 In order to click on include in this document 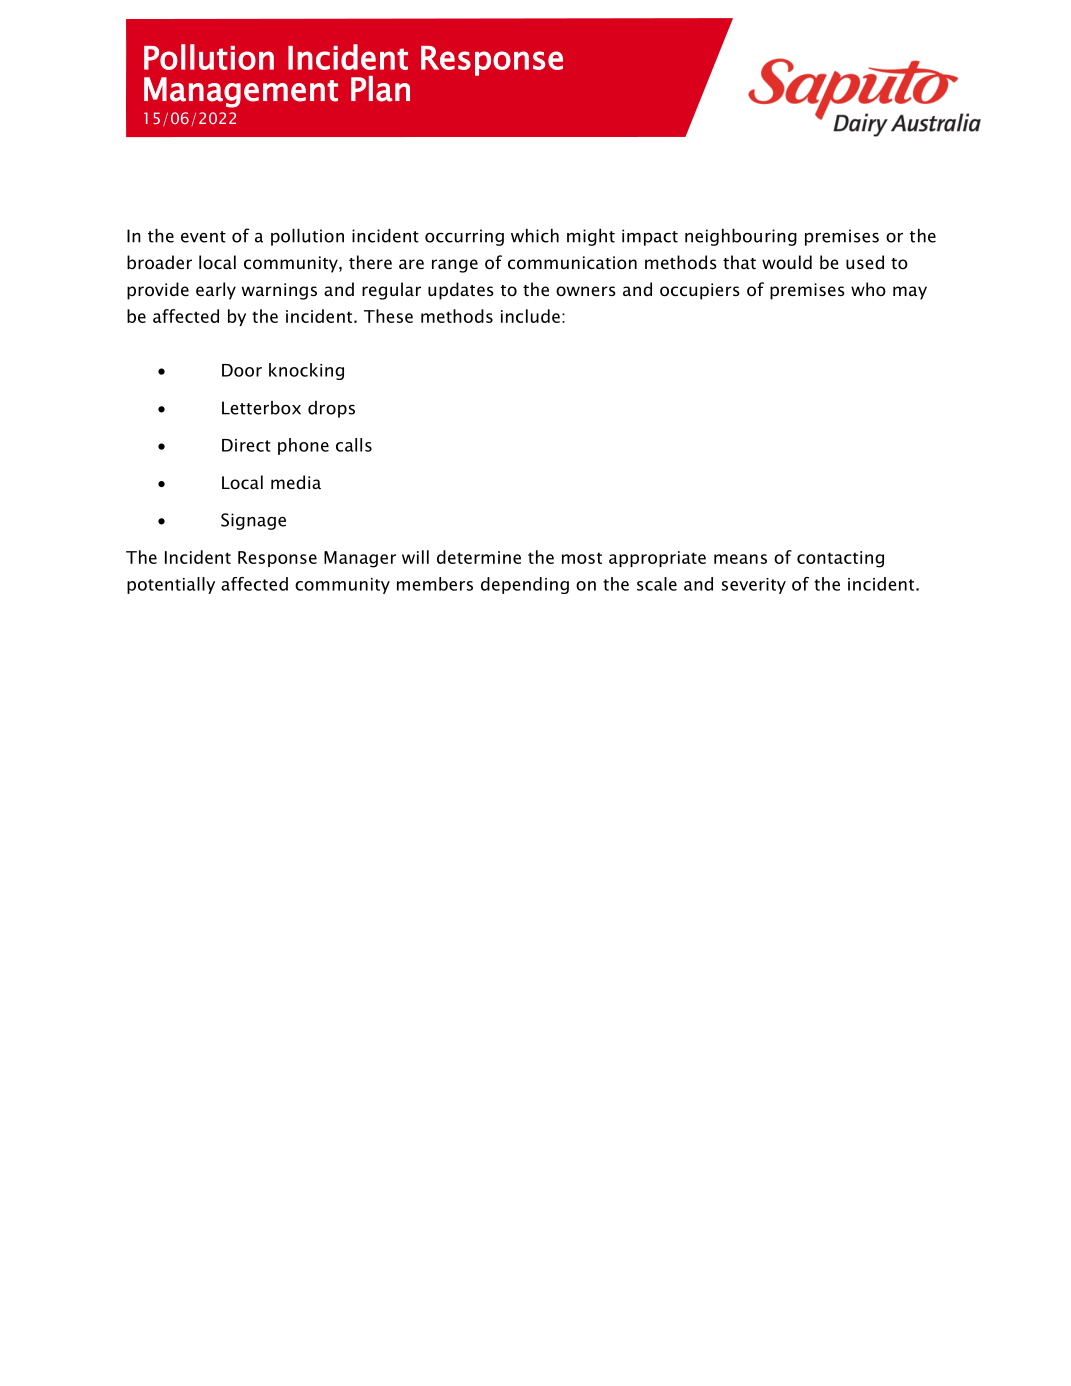, I will do `click(530, 316)`.
